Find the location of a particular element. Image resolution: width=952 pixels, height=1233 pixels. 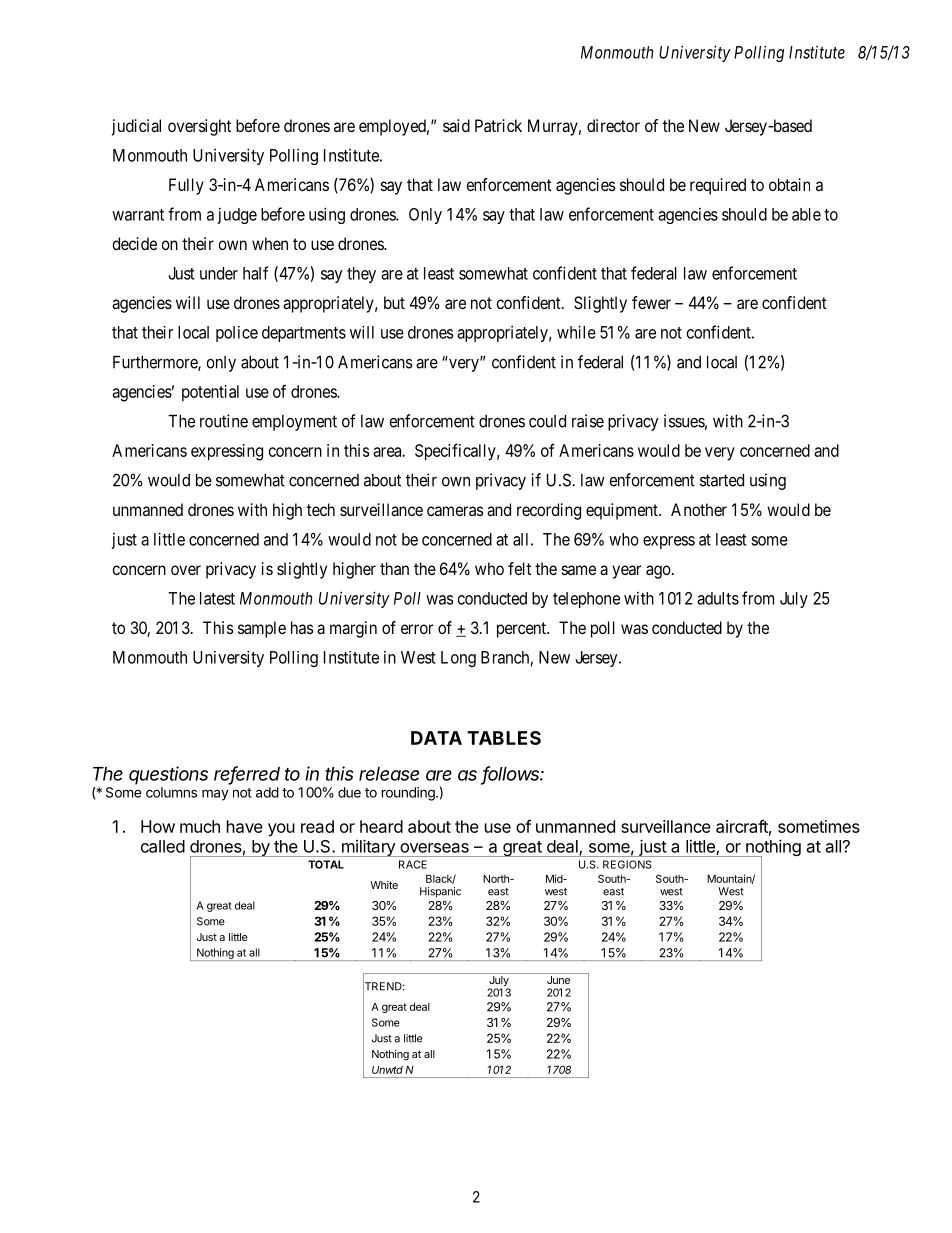

Fully is located at coordinates (186, 186).
